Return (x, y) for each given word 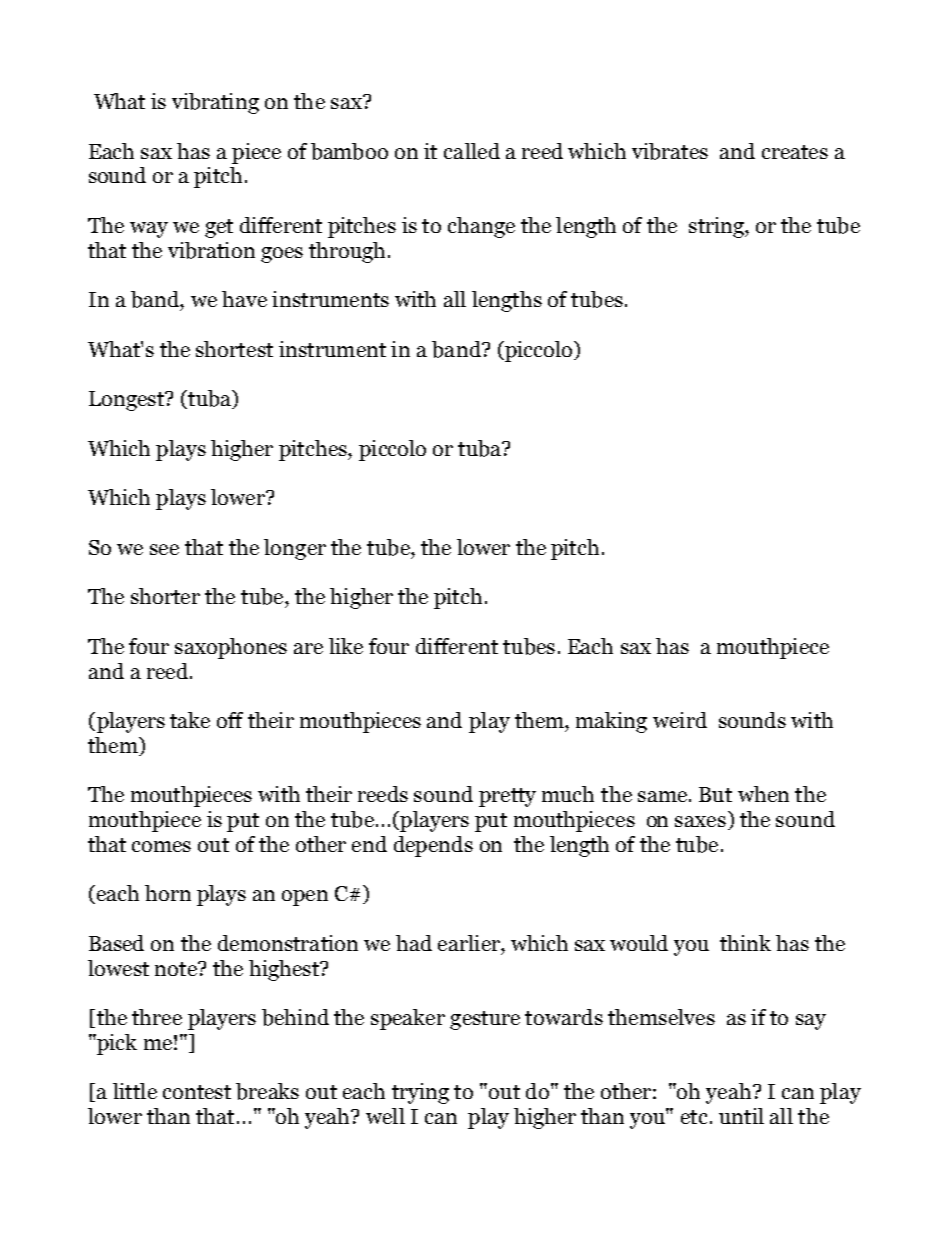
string (717, 227)
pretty (507, 797)
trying (420, 1093)
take (190, 720)
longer (295, 549)
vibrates (670, 151)
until (741, 1116)
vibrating (215, 103)
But (715, 794)
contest (197, 1092)
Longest (127, 401)
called (472, 151)
